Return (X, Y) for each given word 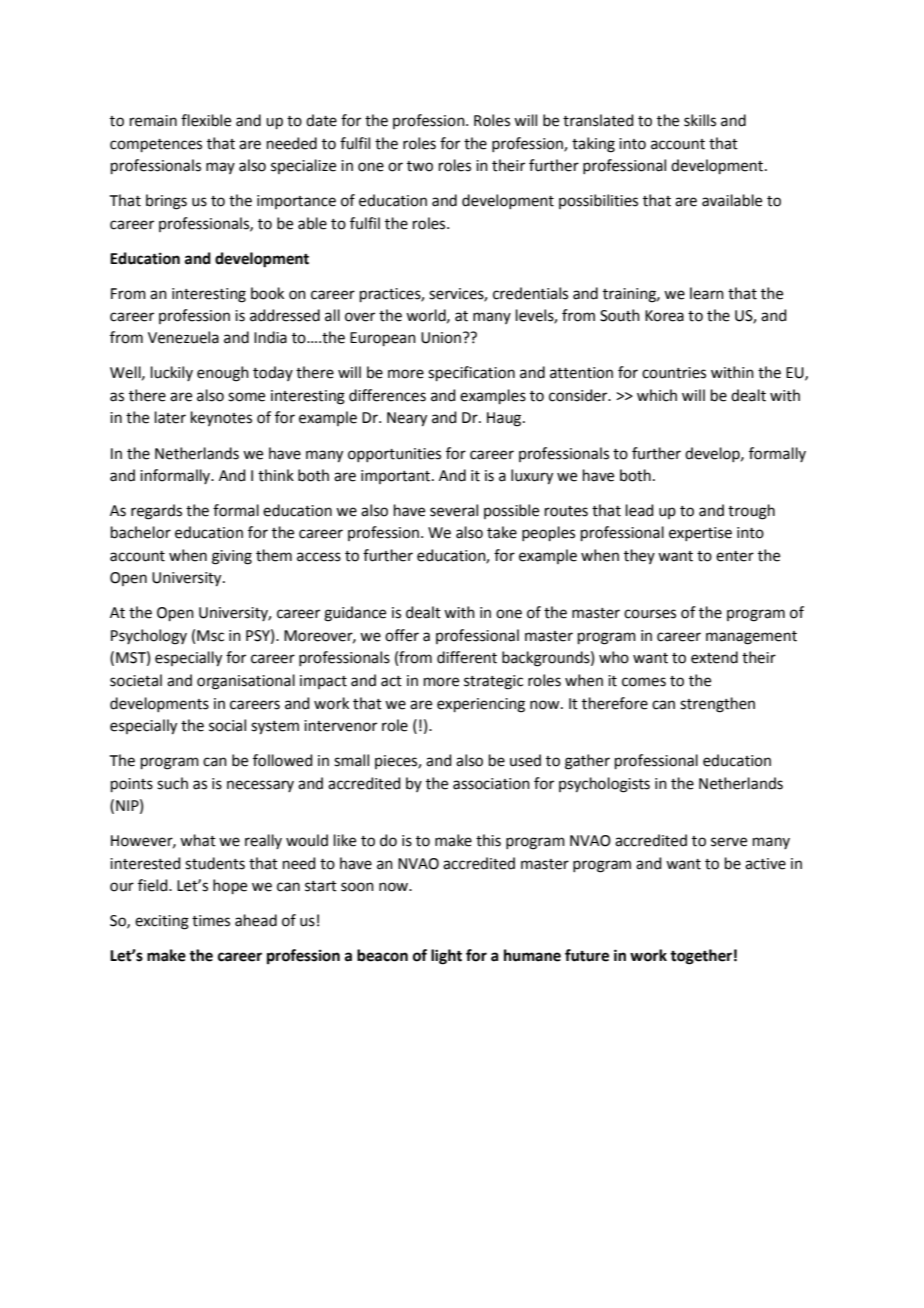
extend (714, 657)
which (657, 395)
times (211, 921)
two (420, 166)
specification (471, 373)
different (467, 657)
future (587, 955)
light (446, 957)
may (220, 168)
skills (700, 120)
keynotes (221, 418)
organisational (246, 682)
